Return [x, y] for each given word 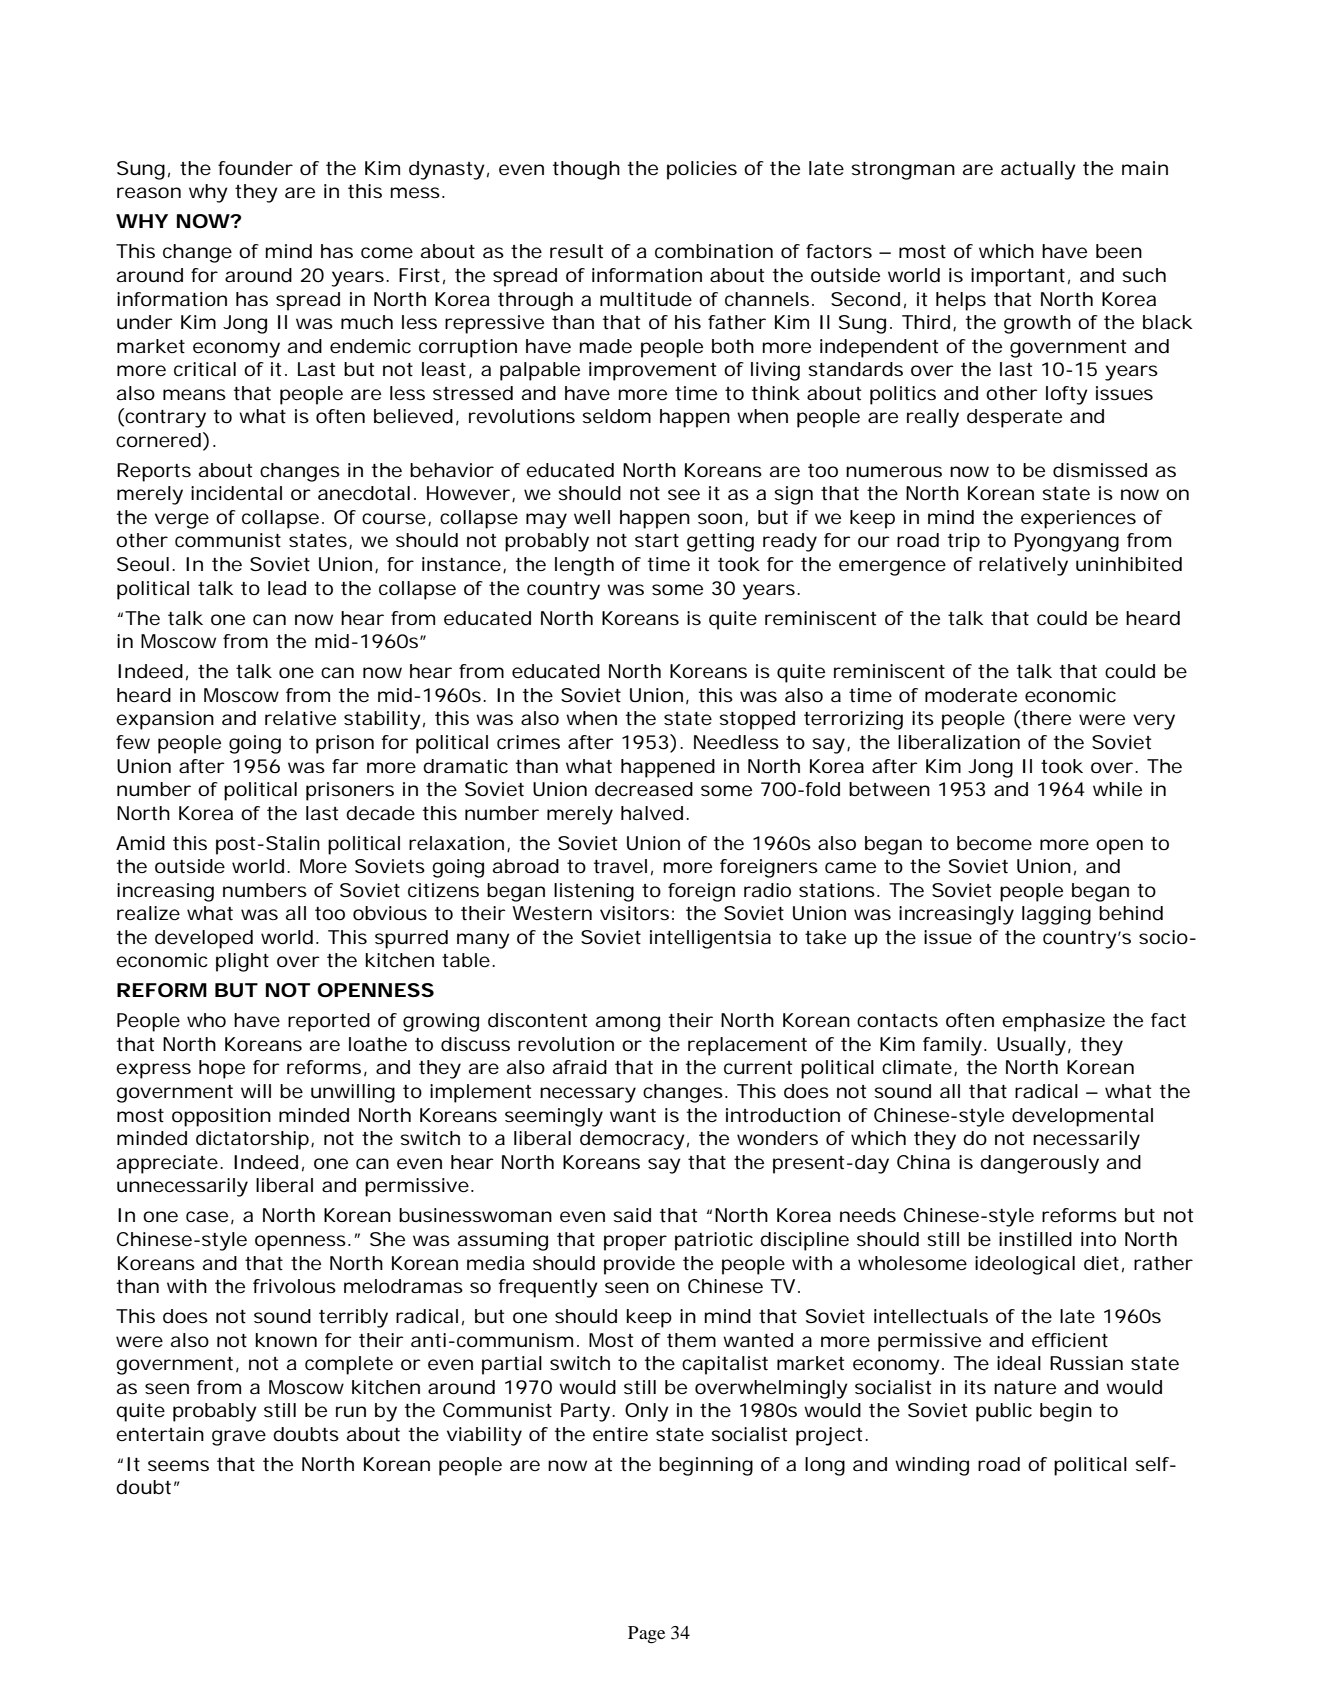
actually [1038, 170]
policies [702, 170]
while [1117, 789]
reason [149, 192]
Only [647, 1412]
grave [239, 1438]
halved [652, 813]
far [345, 766]
